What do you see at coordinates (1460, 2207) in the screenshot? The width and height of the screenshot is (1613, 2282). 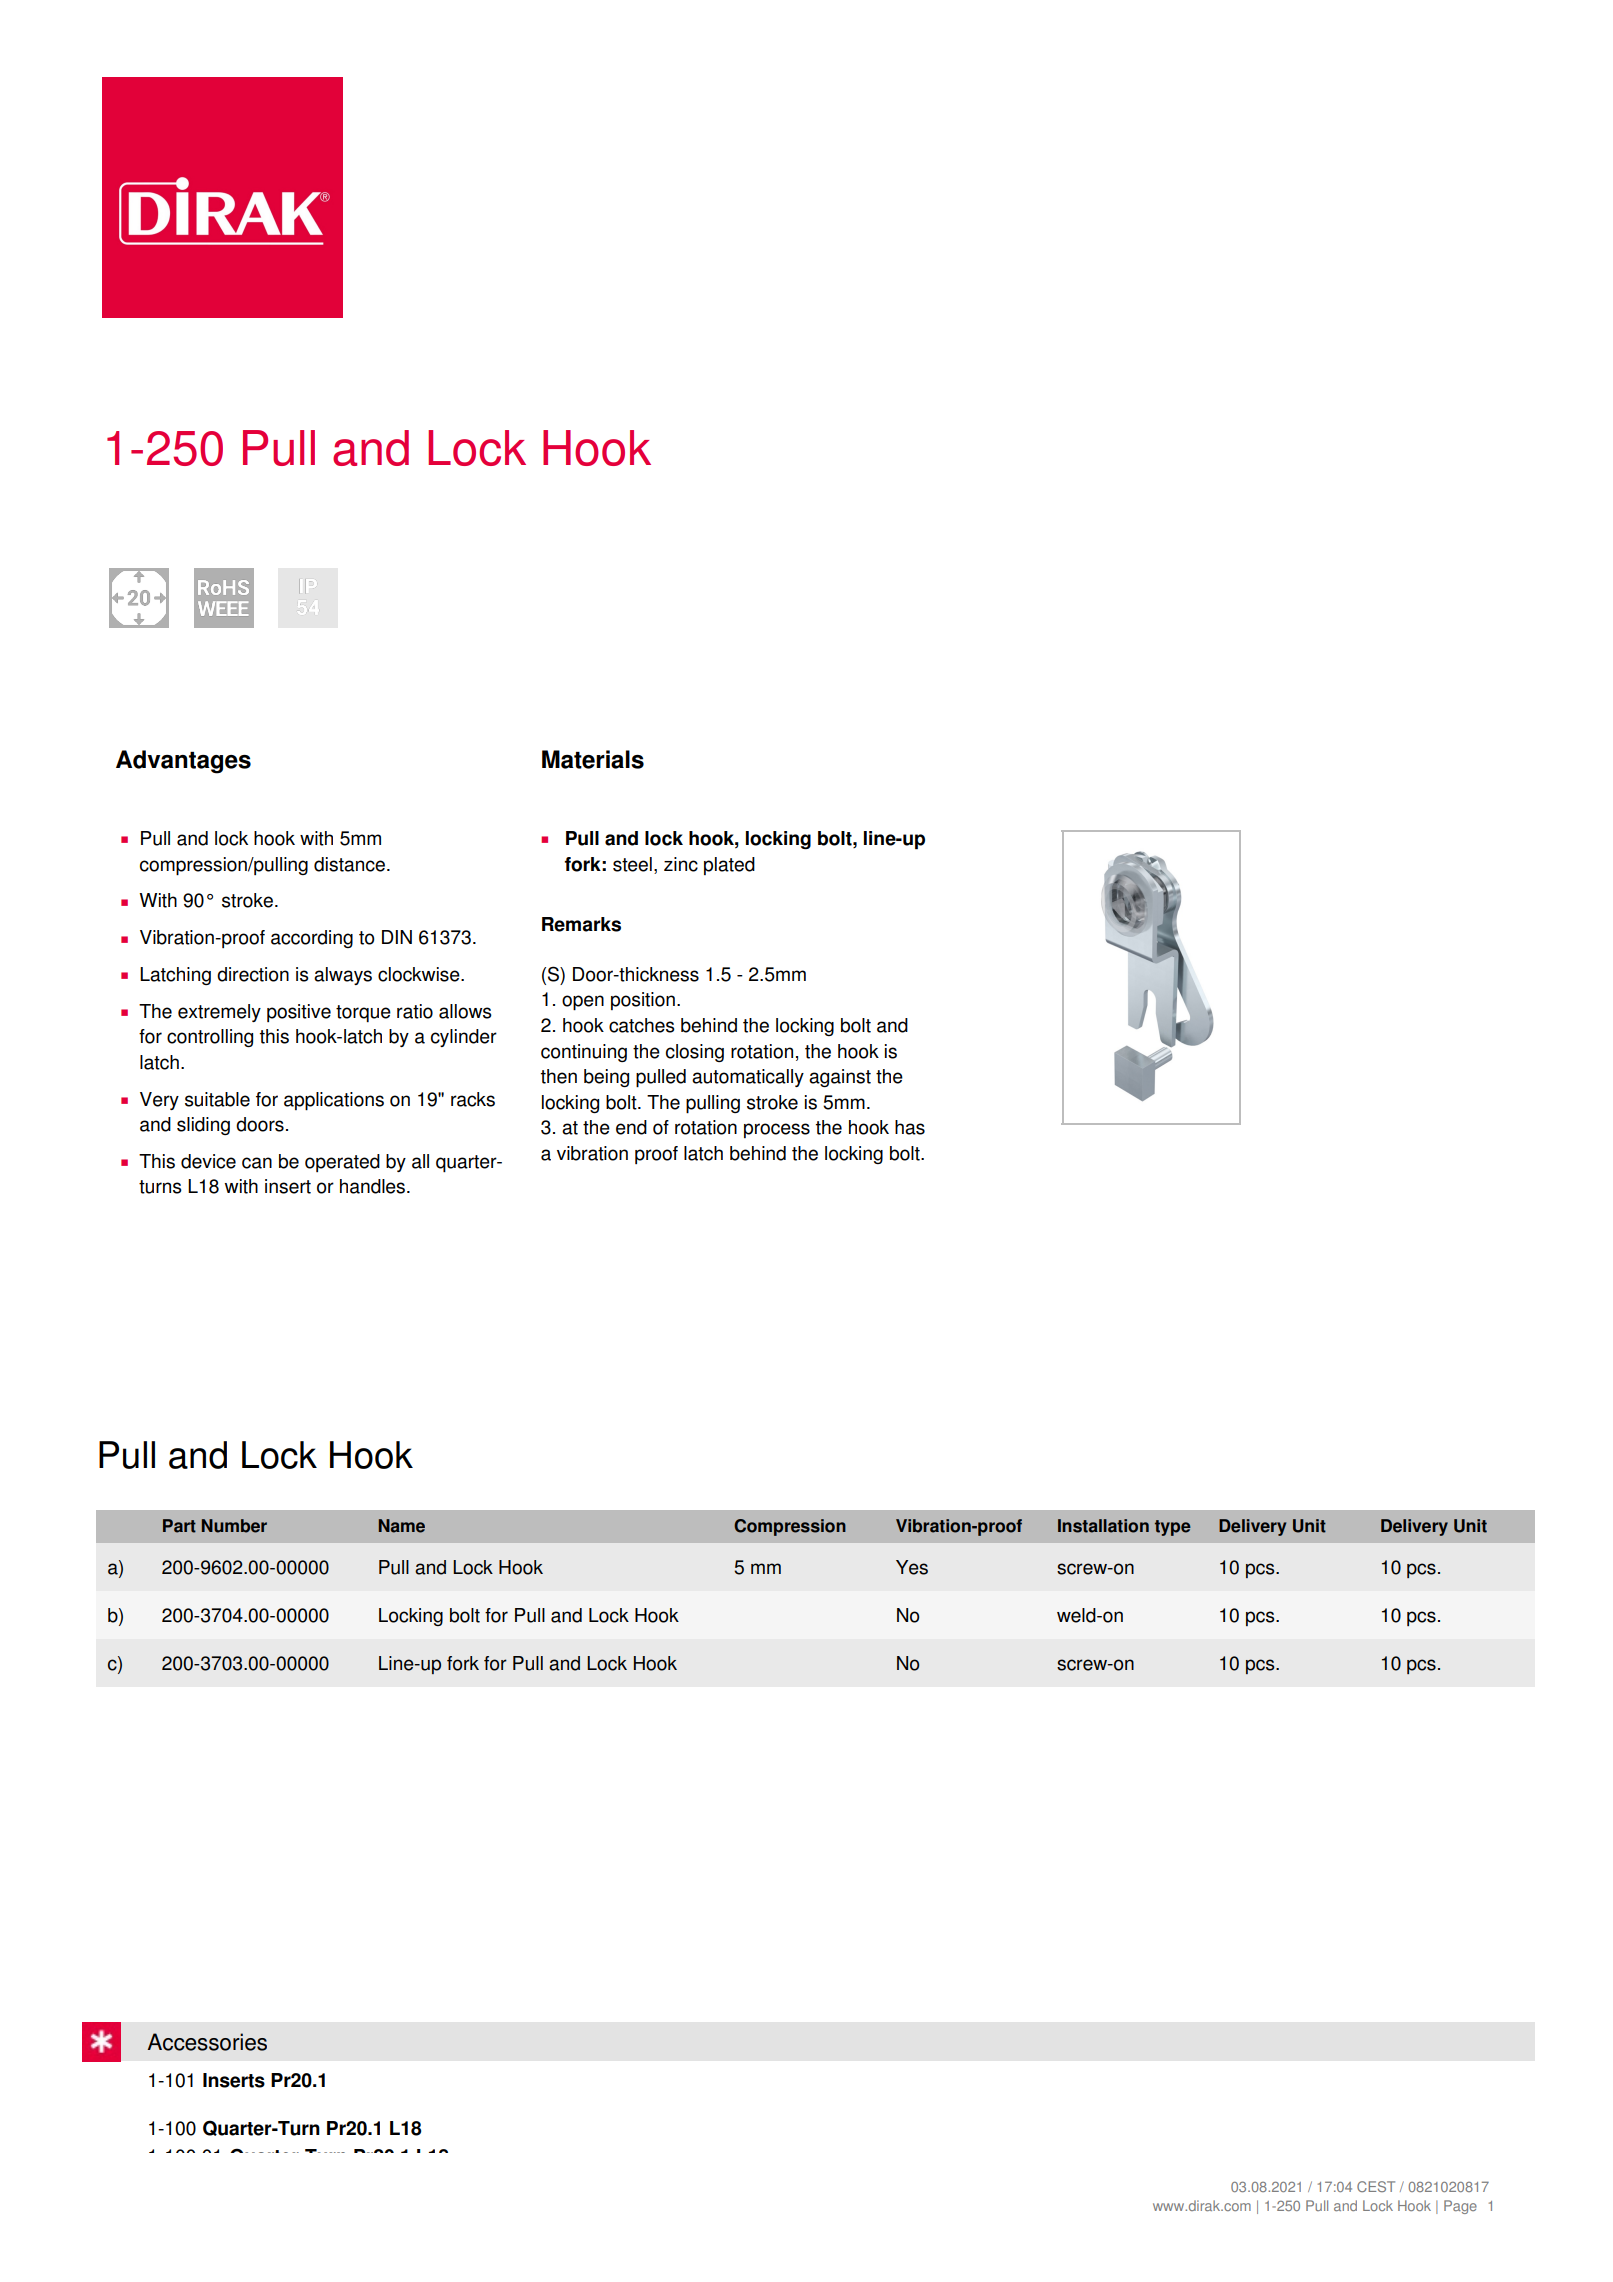 I see `Page` at bounding box center [1460, 2207].
